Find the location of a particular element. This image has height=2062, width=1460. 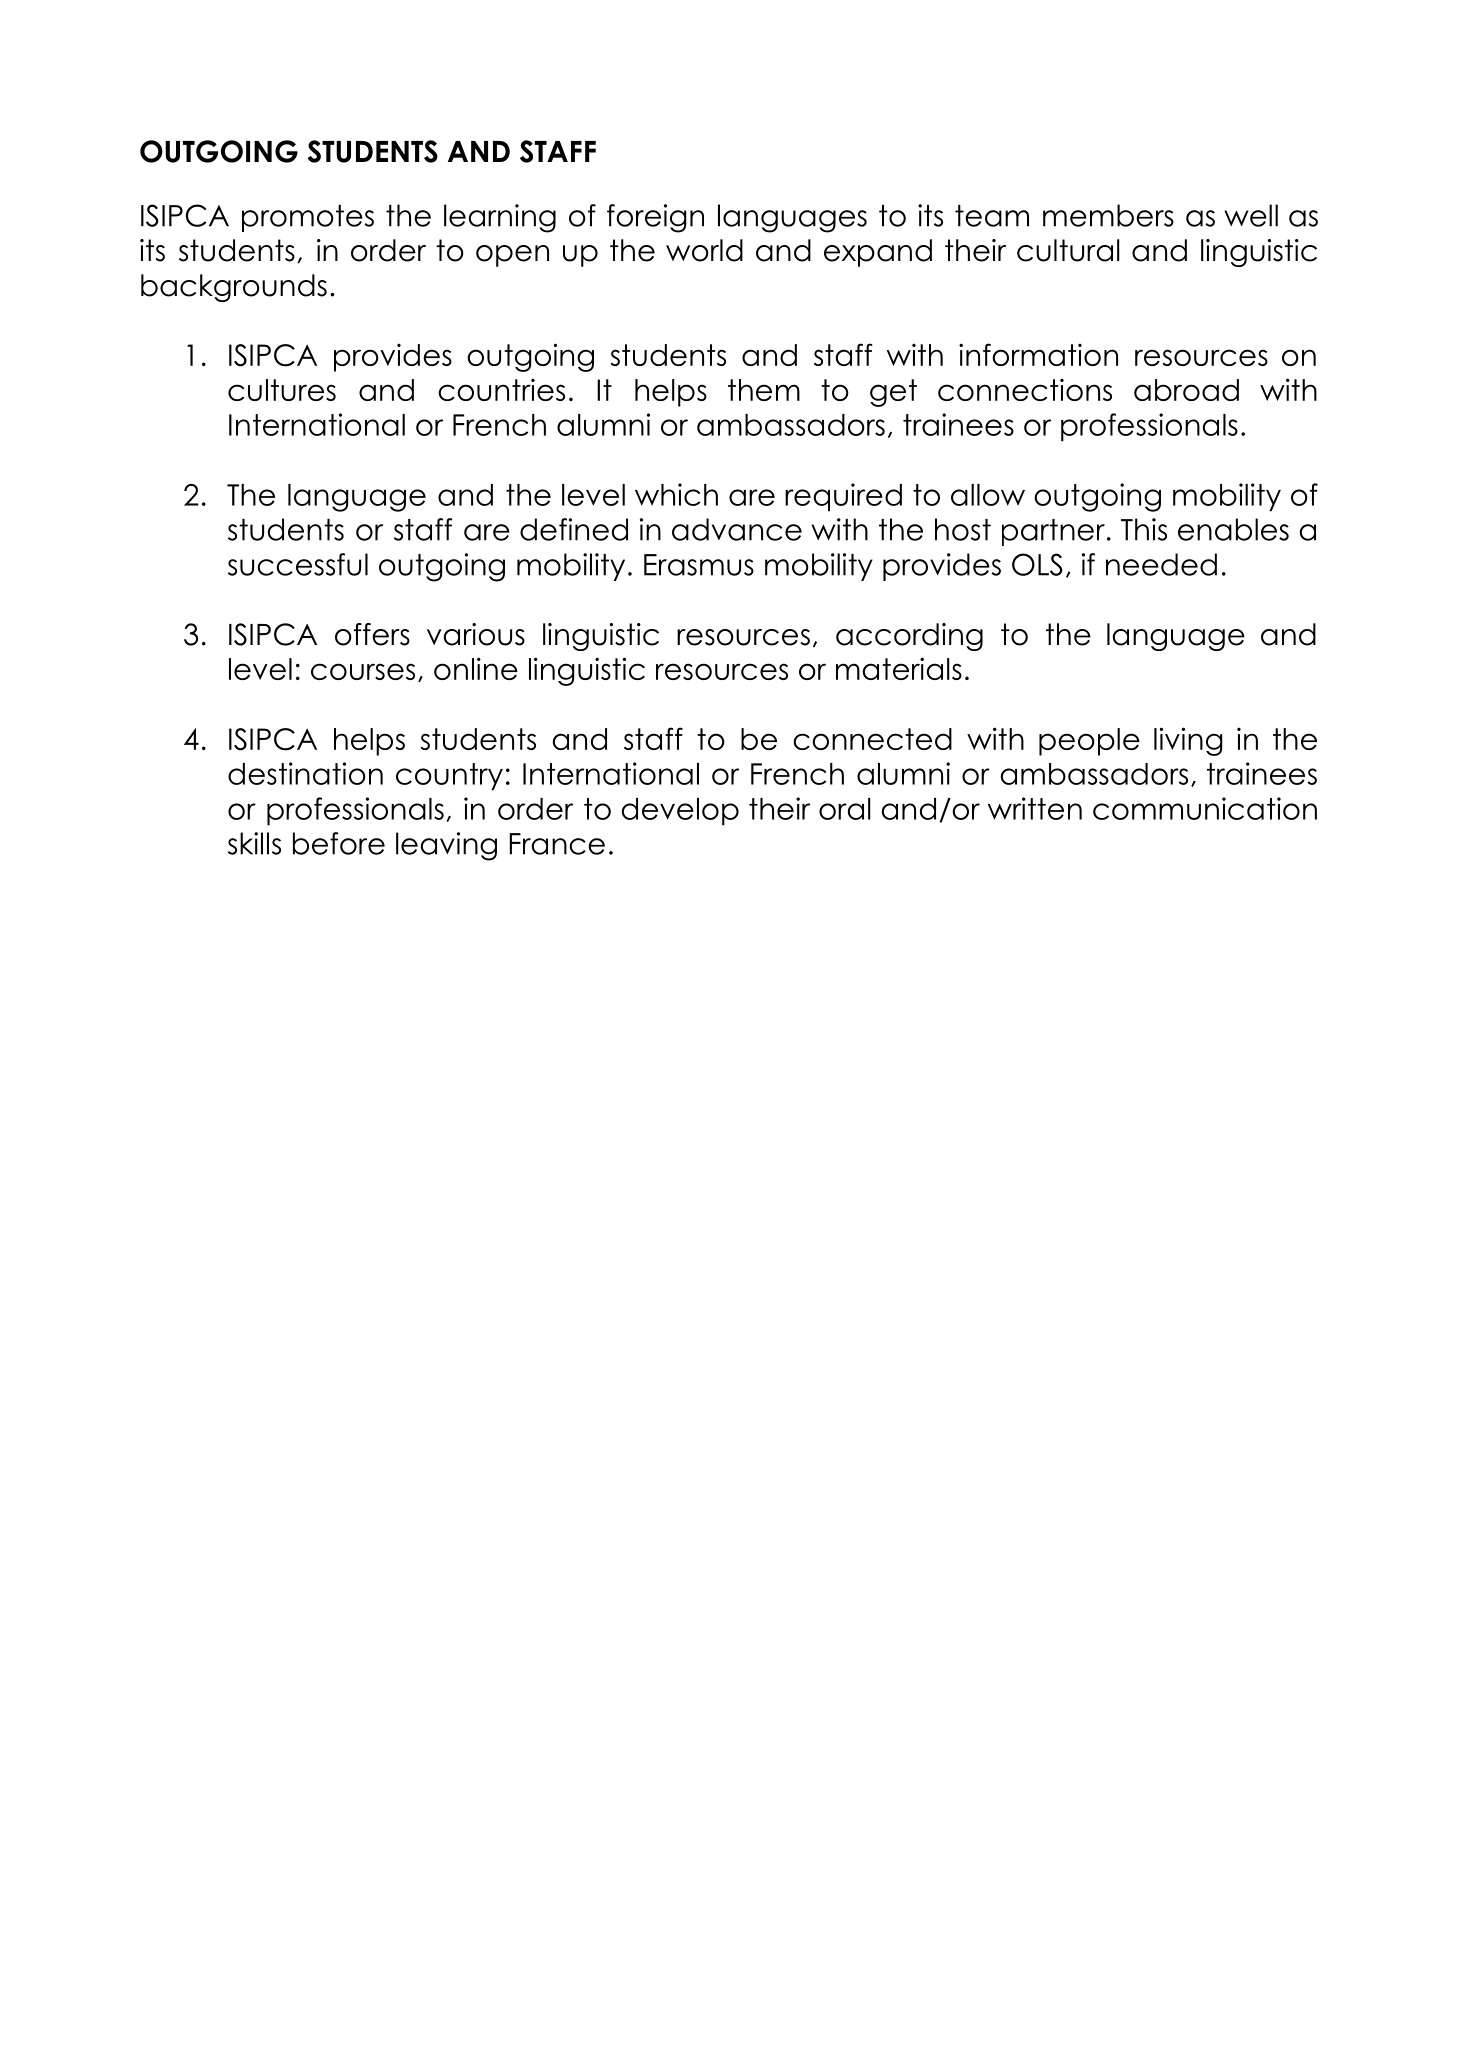

promotes is located at coordinates (308, 218).
